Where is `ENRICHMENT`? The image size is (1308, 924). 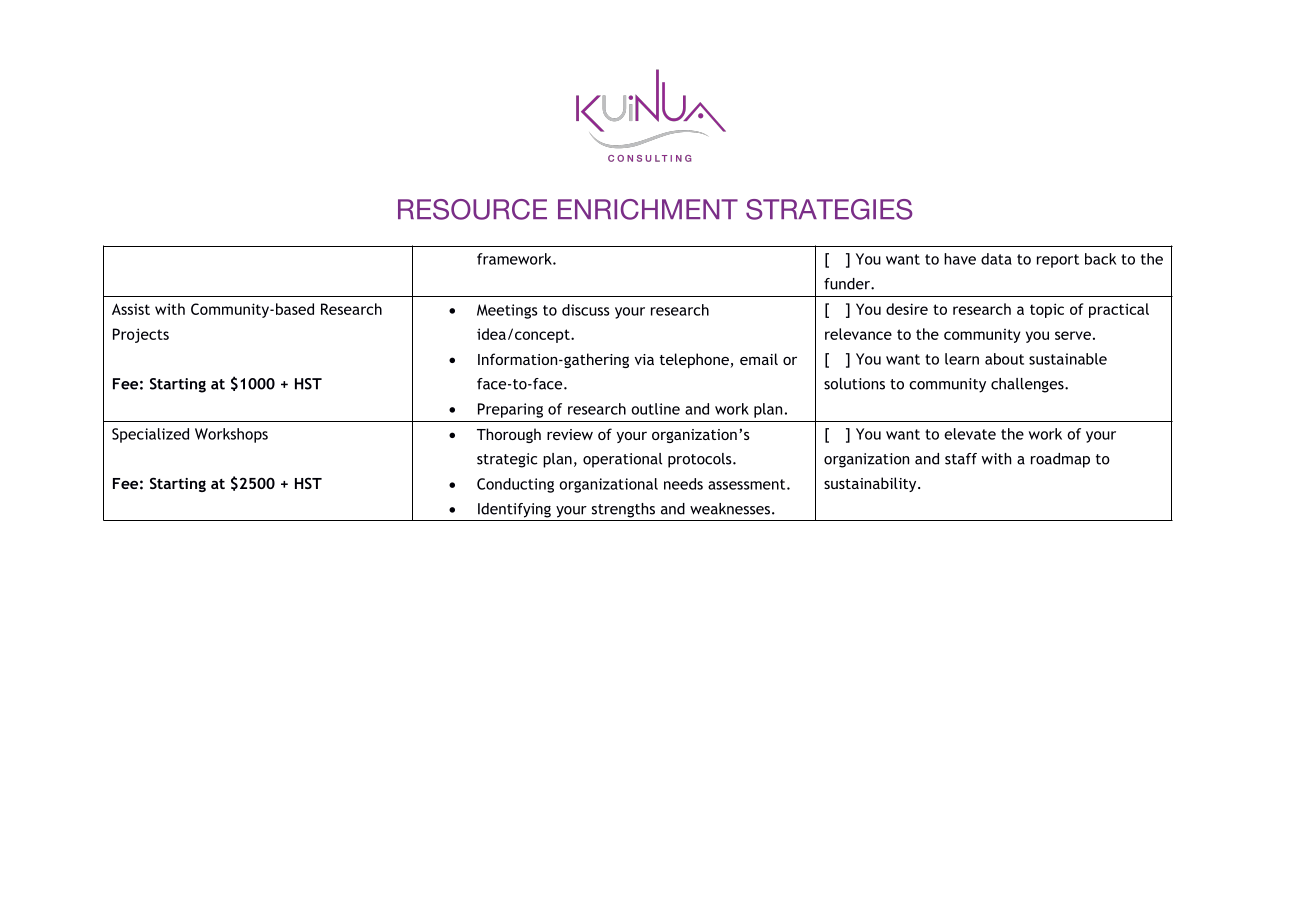 ENRICHMENT is located at coordinates (648, 209).
